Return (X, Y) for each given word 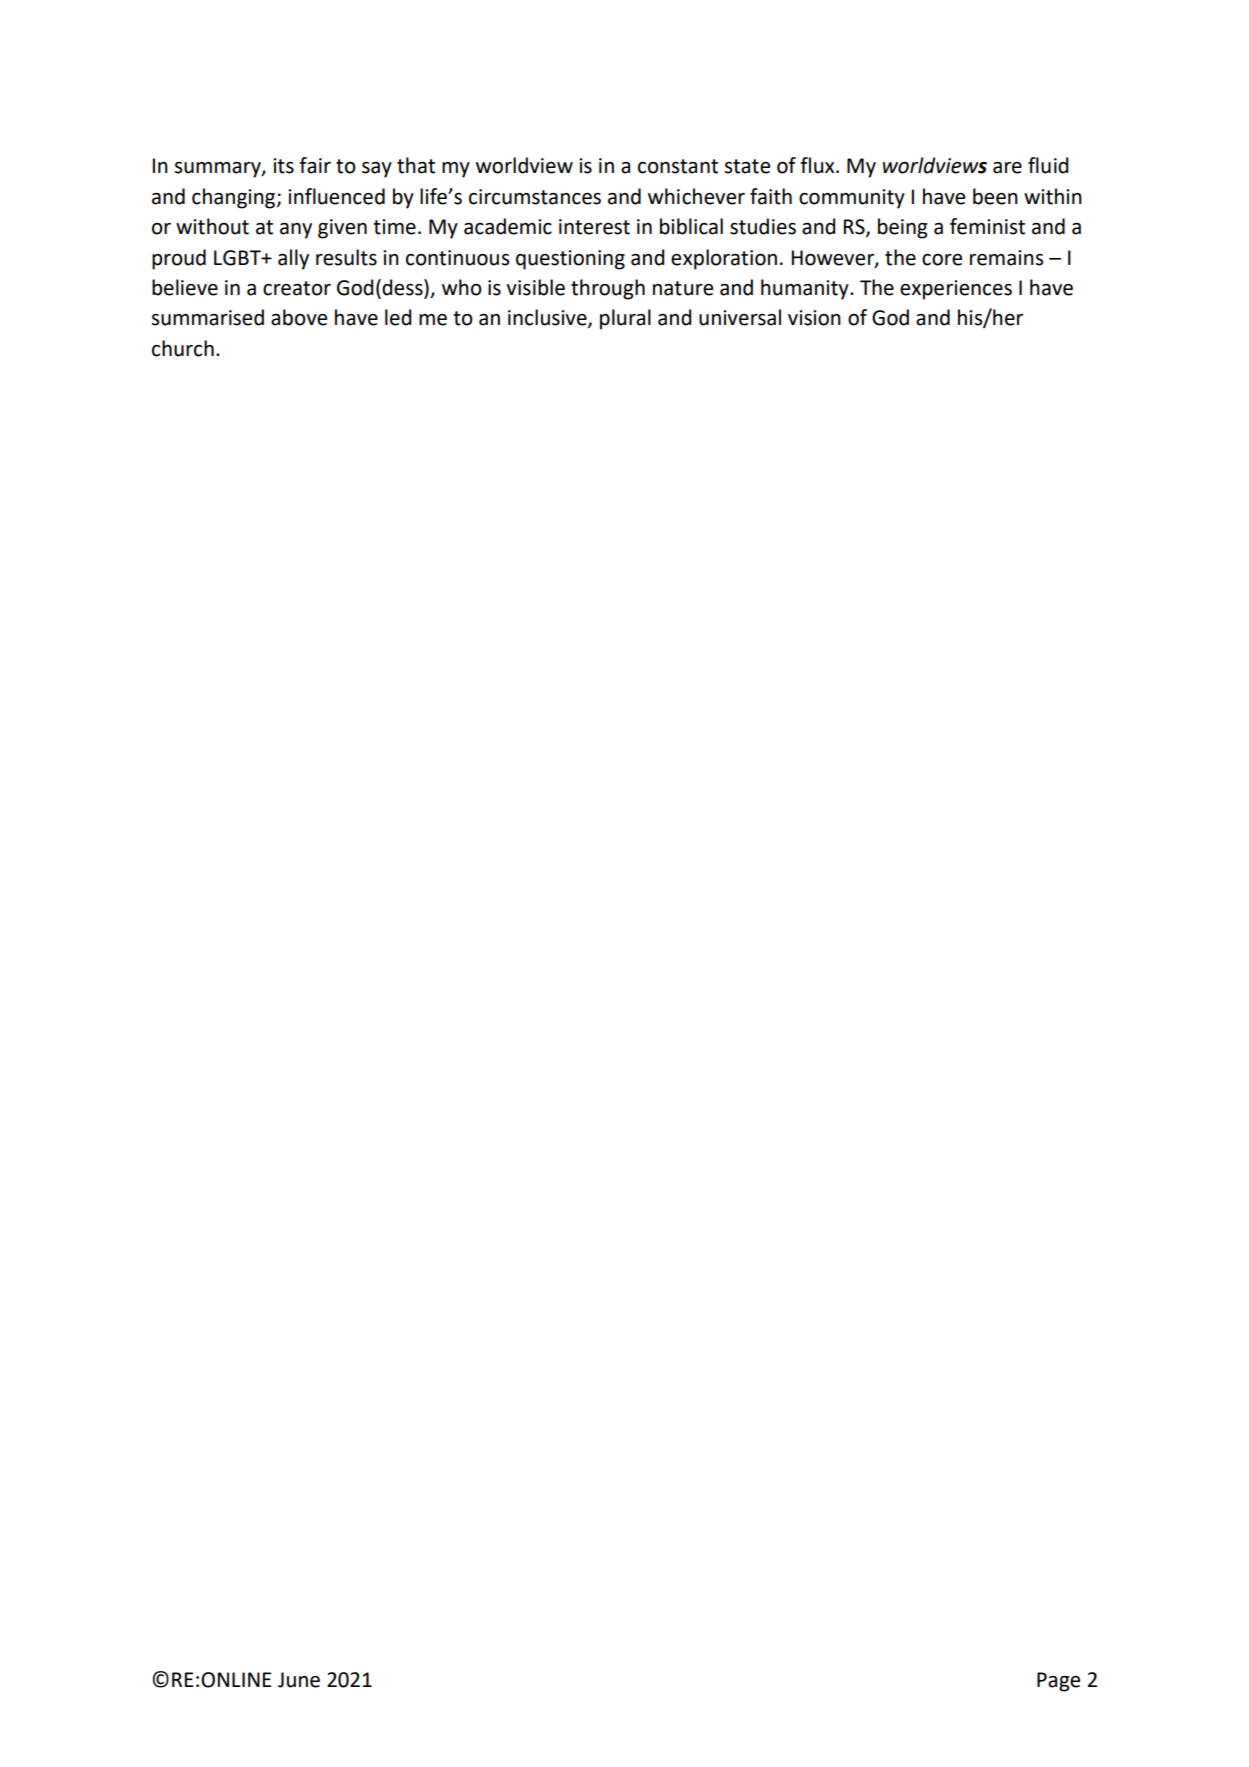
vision (814, 318)
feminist (987, 226)
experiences (956, 290)
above (299, 317)
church (183, 348)
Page (1058, 1682)
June (299, 1680)
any (296, 231)
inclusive (548, 318)
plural (625, 319)
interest (594, 227)
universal (740, 317)
